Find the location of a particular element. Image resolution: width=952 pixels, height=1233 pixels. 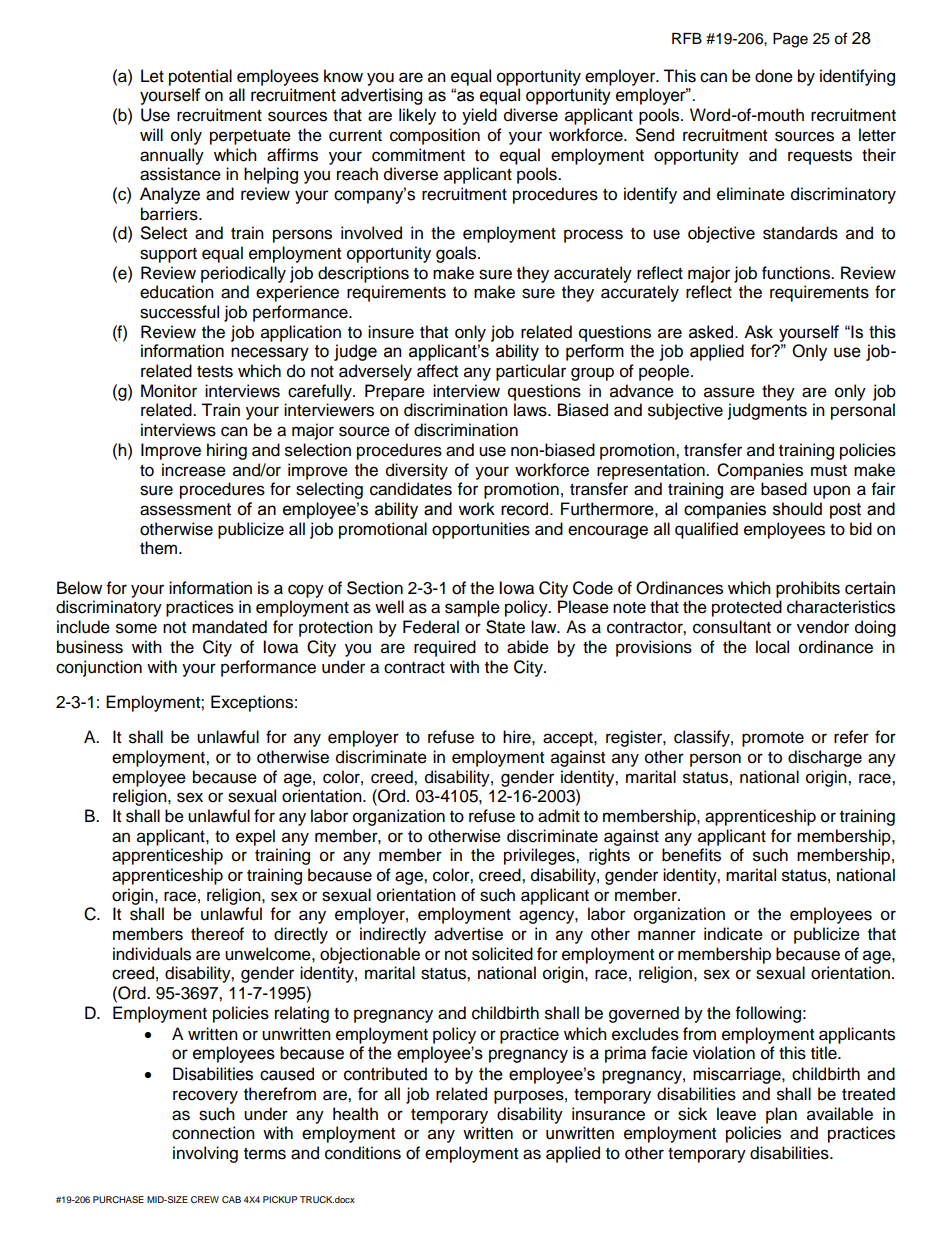

conditions is located at coordinates (363, 1153).
